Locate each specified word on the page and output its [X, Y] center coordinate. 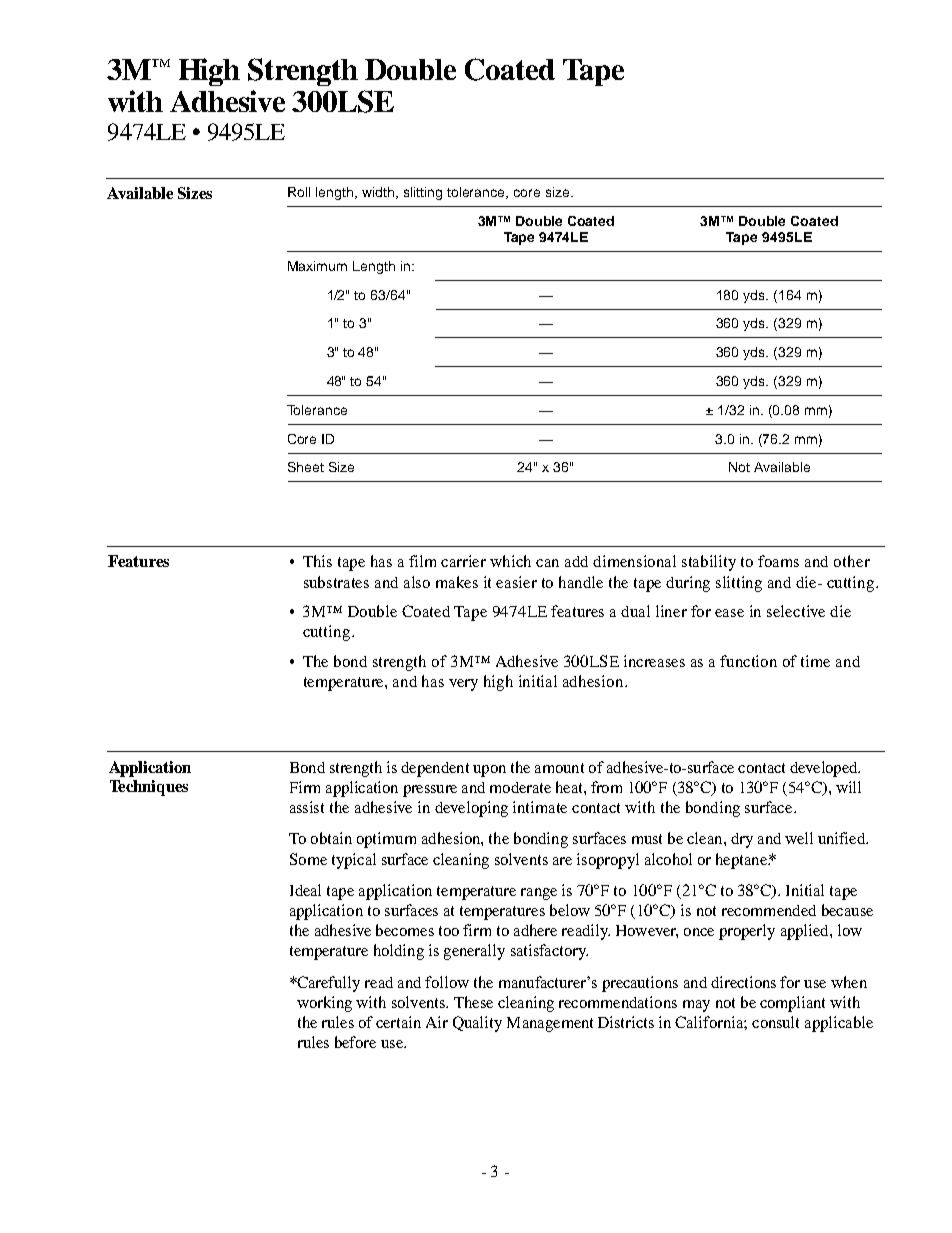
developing [471, 809]
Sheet [306, 467]
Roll [299, 192]
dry [742, 840]
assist [307, 807]
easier [516, 582]
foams [778, 561]
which [510, 561]
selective [796, 611]
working [324, 1004]
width [379, 193]
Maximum [317, 266]
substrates [336, 582]
